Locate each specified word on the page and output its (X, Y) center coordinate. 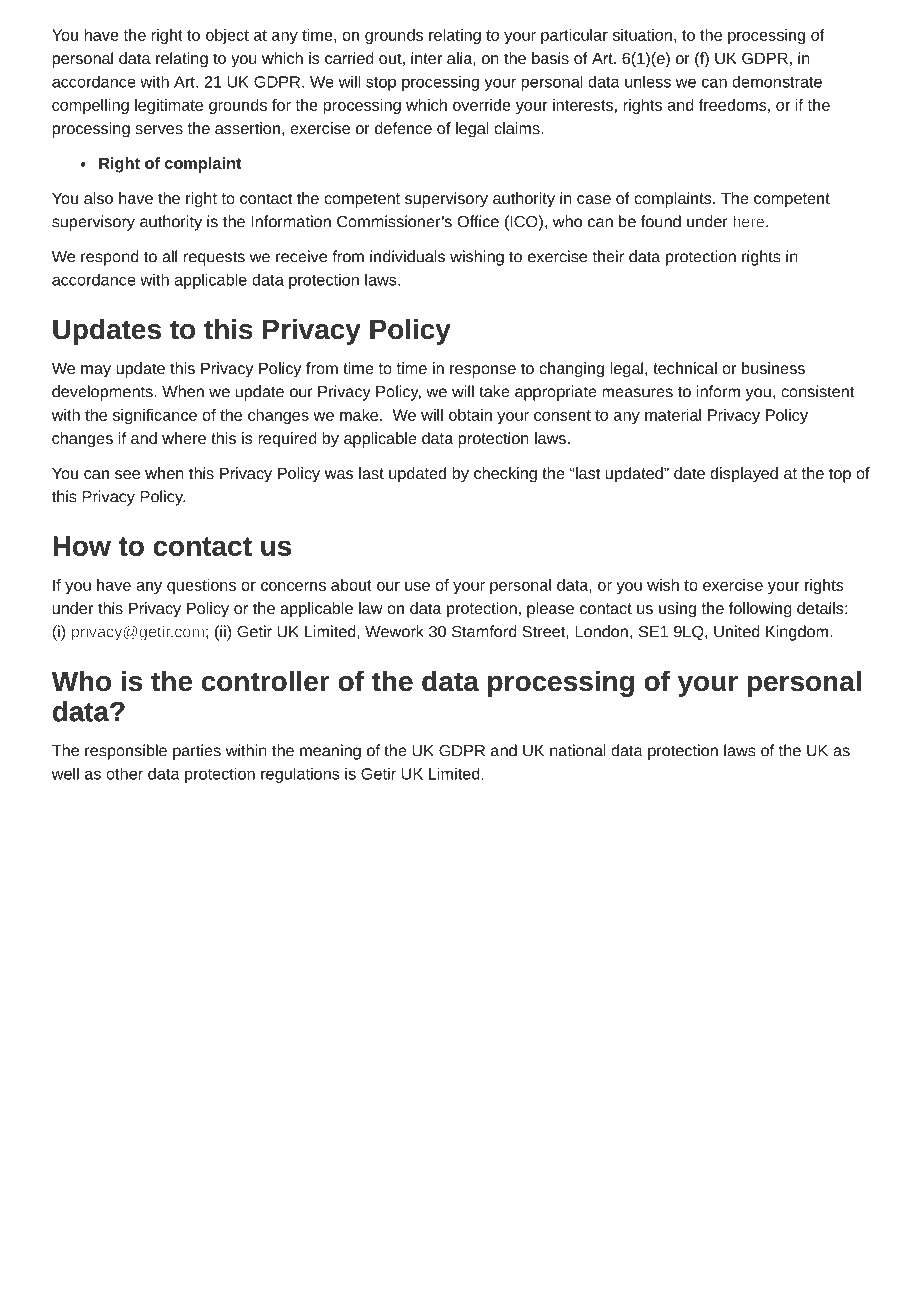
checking (505, 475)
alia (460, 58)
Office (478, 221)
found (661, 221)
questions (201, 586)
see (127, 474)
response (483, 371)
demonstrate (777, 81)
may (96, 371)
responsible (126, 752)
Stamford (484, 631)
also (98, 198)
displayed (744, 475)
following (760, 610)
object (227, 36)
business (773, 368)
